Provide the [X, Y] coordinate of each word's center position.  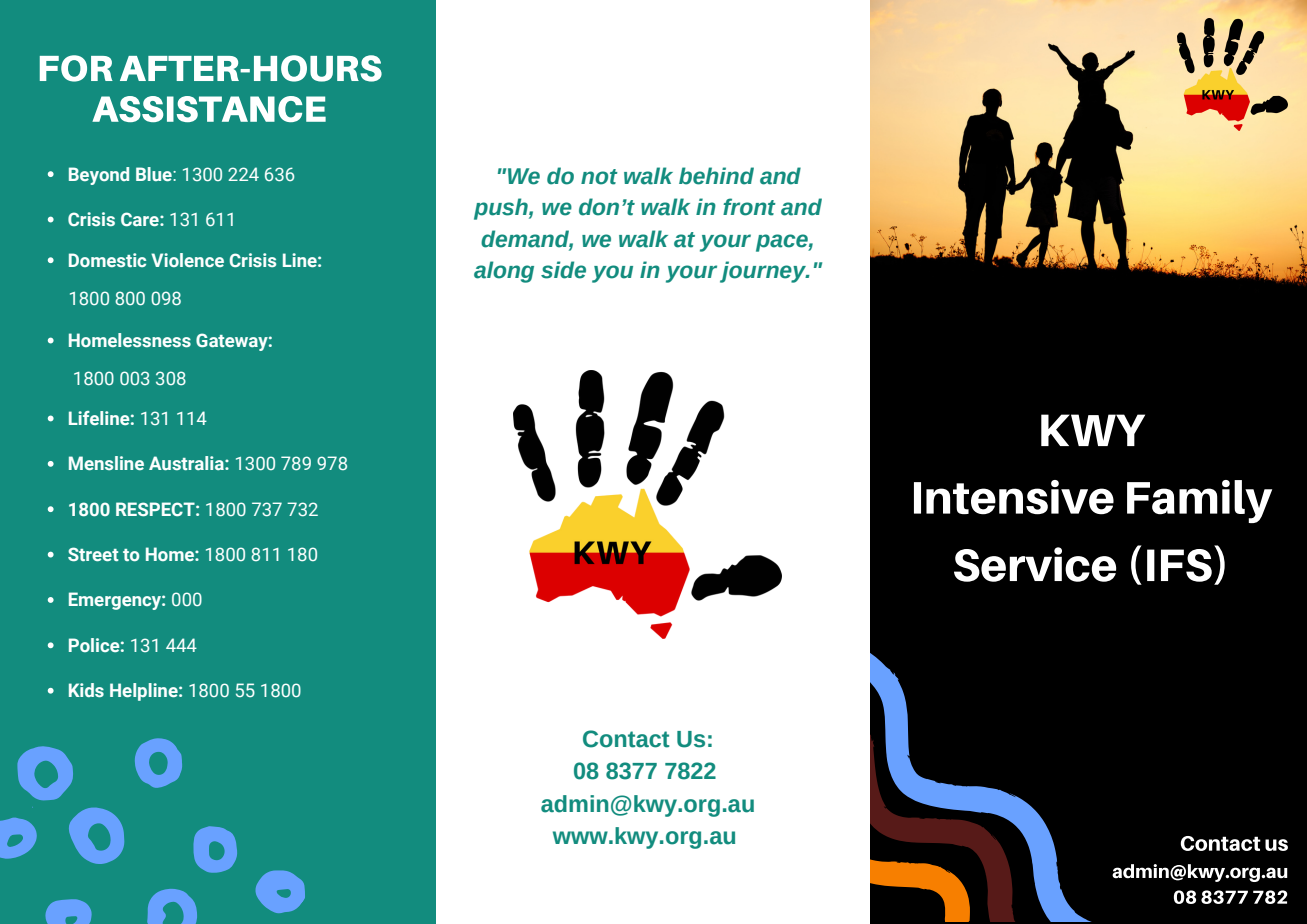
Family [1199, 501]
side [563, 270]
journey [764, 272]
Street [93, 554]
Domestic [107, 260]
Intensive [1014, 497]
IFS [1179, 565]
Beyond [99, 176]
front [749, 207]
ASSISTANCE [209, 109]
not [599, 177]
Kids [86, 690]
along [504, 272]
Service [1035, 564]
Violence [187, 260]
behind [716, 176]
